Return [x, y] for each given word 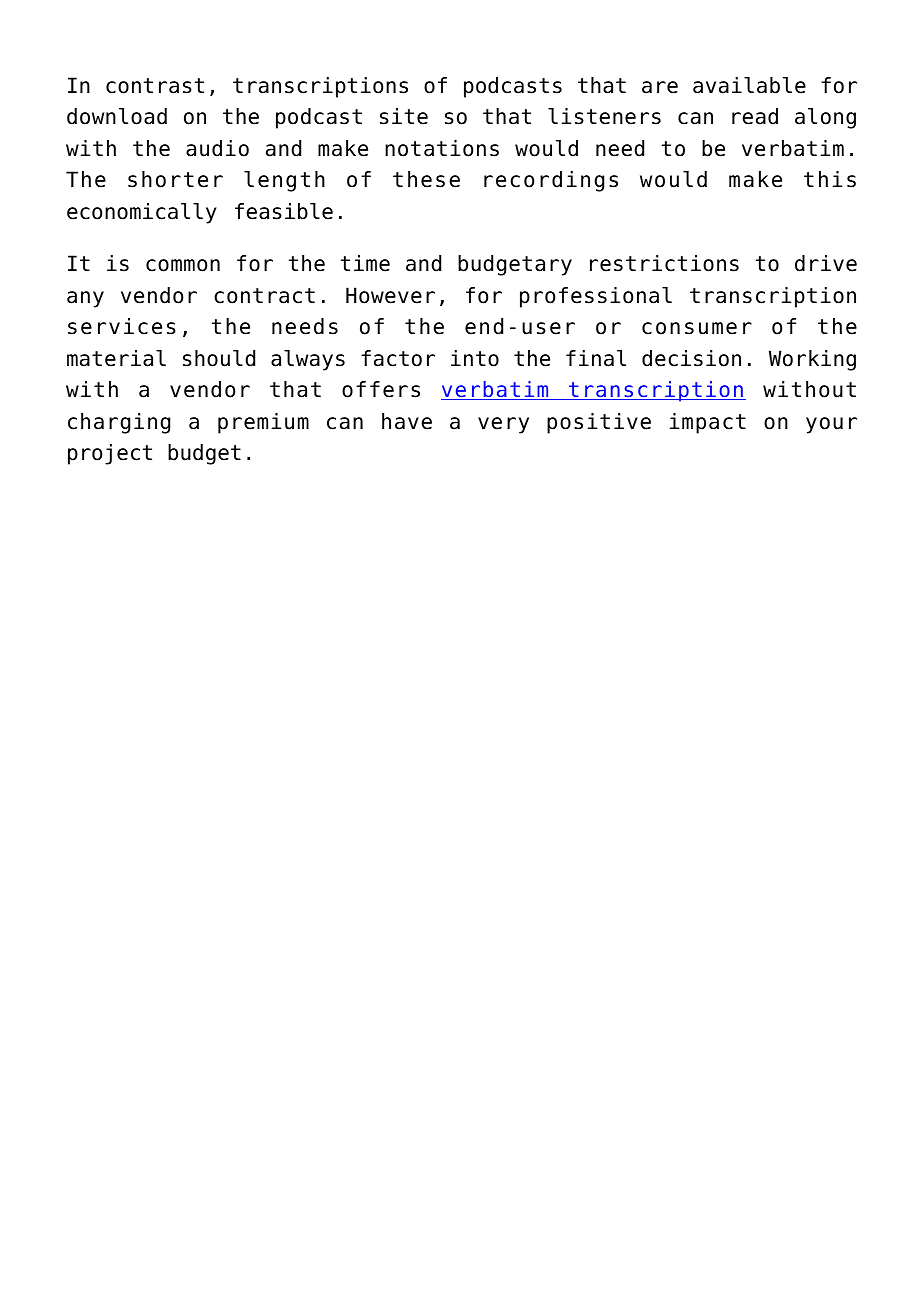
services [122, 326]
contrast [155, 86]
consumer [697, 328]
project [110, 454]
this [830, 179]
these [426, 179]
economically [142, 213]
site [404, 116]
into [475, 358]
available [749, 85]
